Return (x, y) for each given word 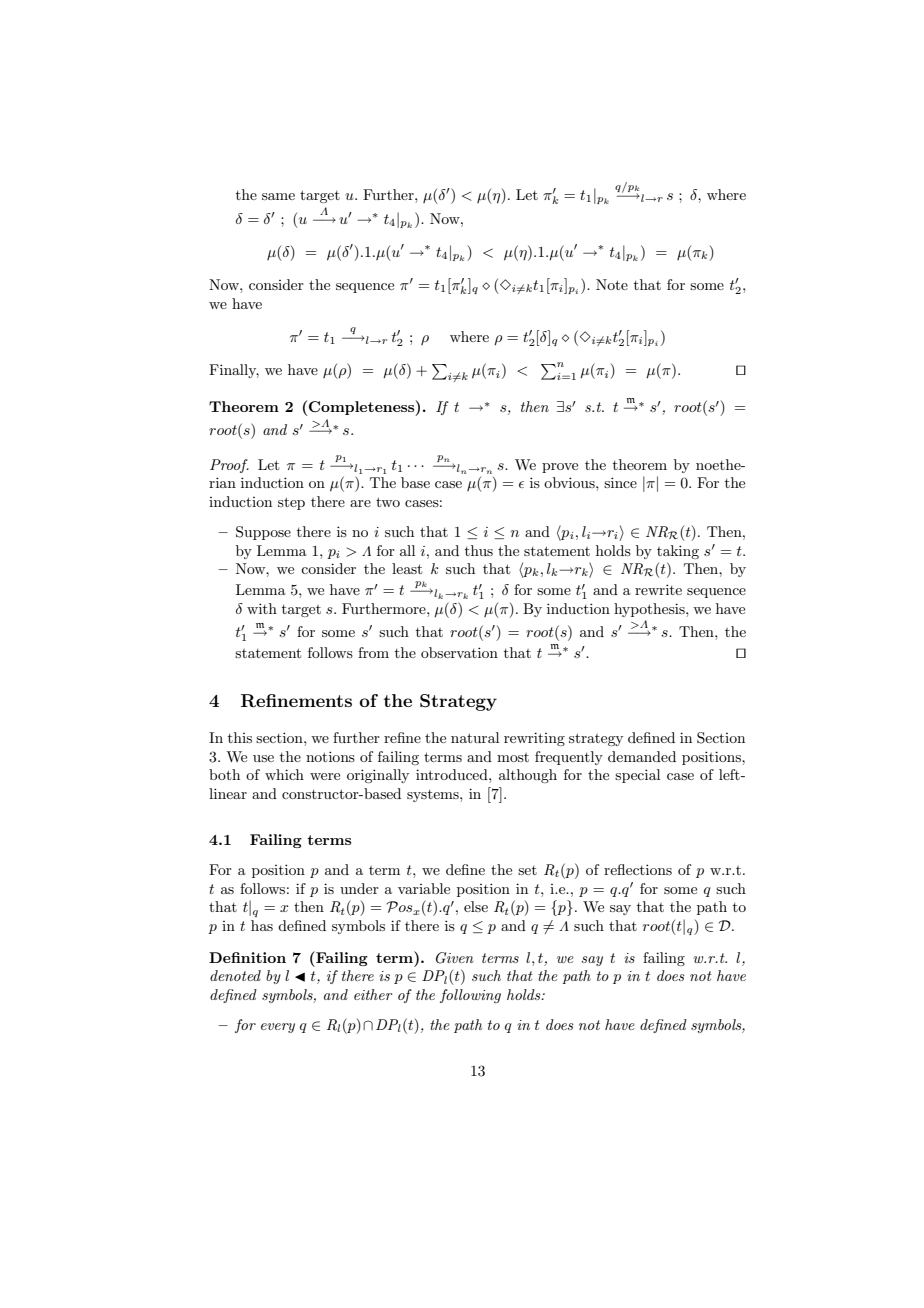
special (637, 776)
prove (560, 468)
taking (678, 552)
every (278, 1028)
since (620, 482)
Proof (229, 466)
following (470, 996)
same (278, 196)
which (284, 774)
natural (475, 737)
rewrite (658, 589)
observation (459, 652)
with (262, 608)
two (388, 502)
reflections (638, 869)
